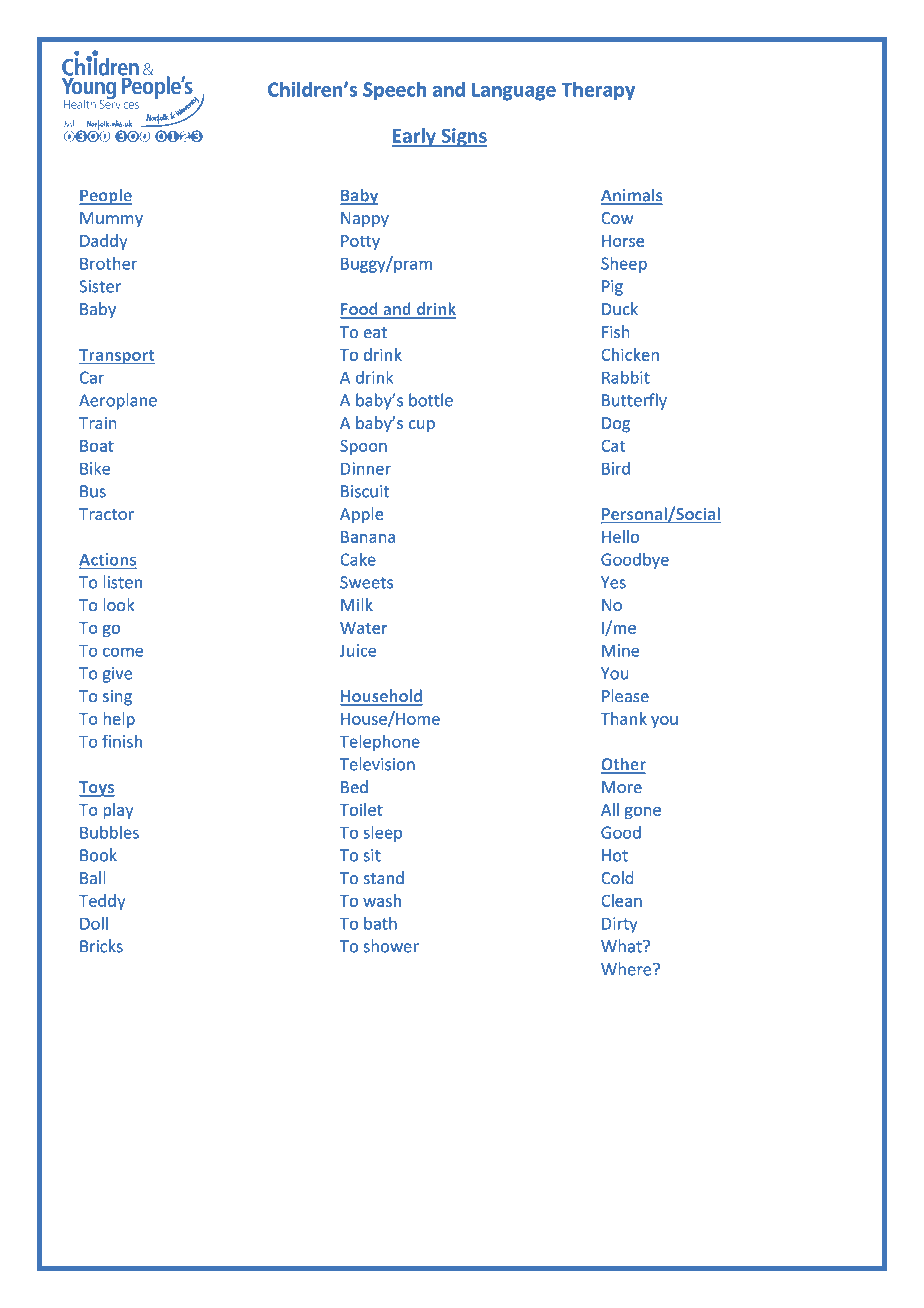 The image size is (924, 1308). What do you see at coordinates (394, 91) in the page?
I see `Speech` at bounding box center [394, 91].
